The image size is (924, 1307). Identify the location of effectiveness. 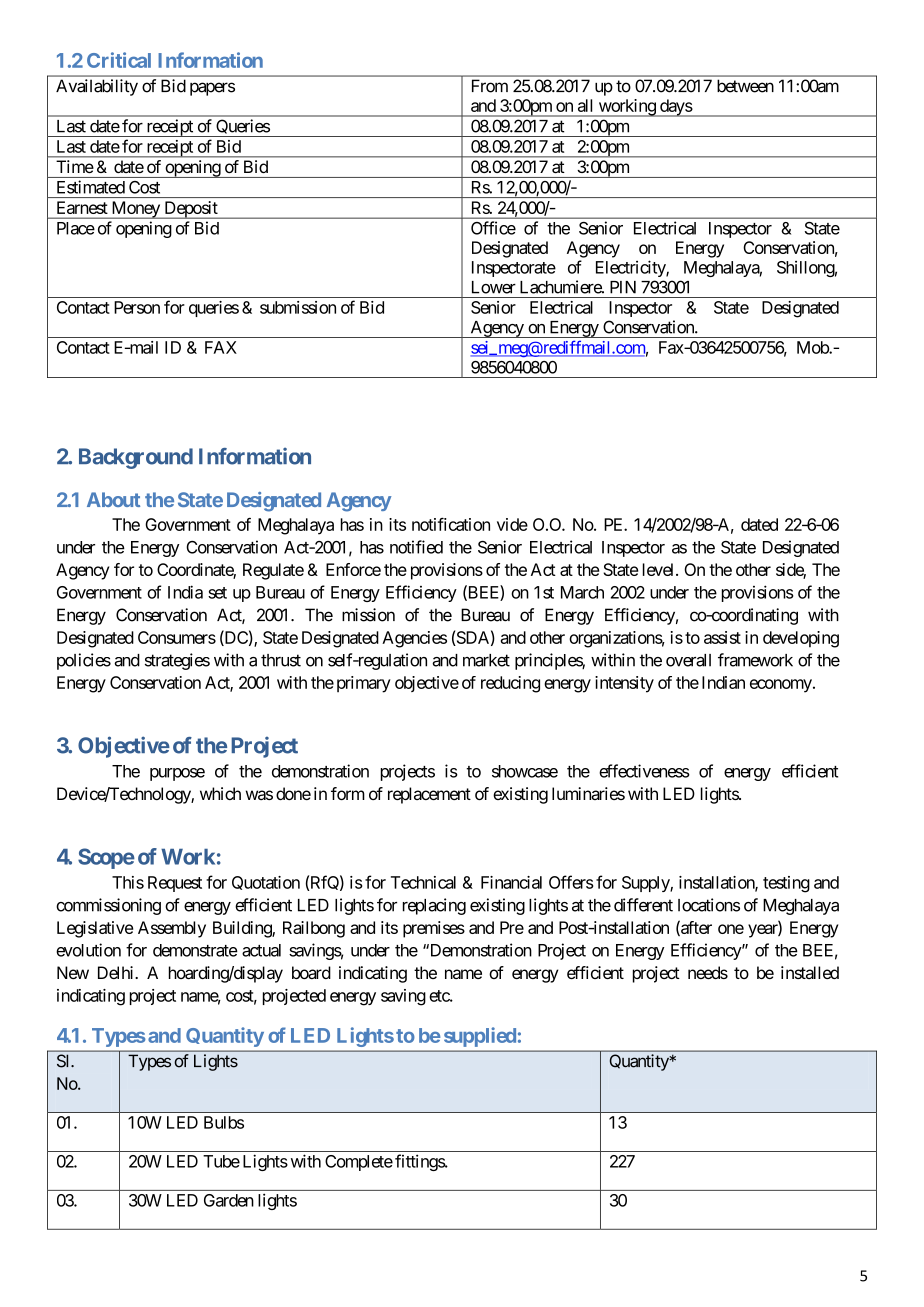
(644, 771).
